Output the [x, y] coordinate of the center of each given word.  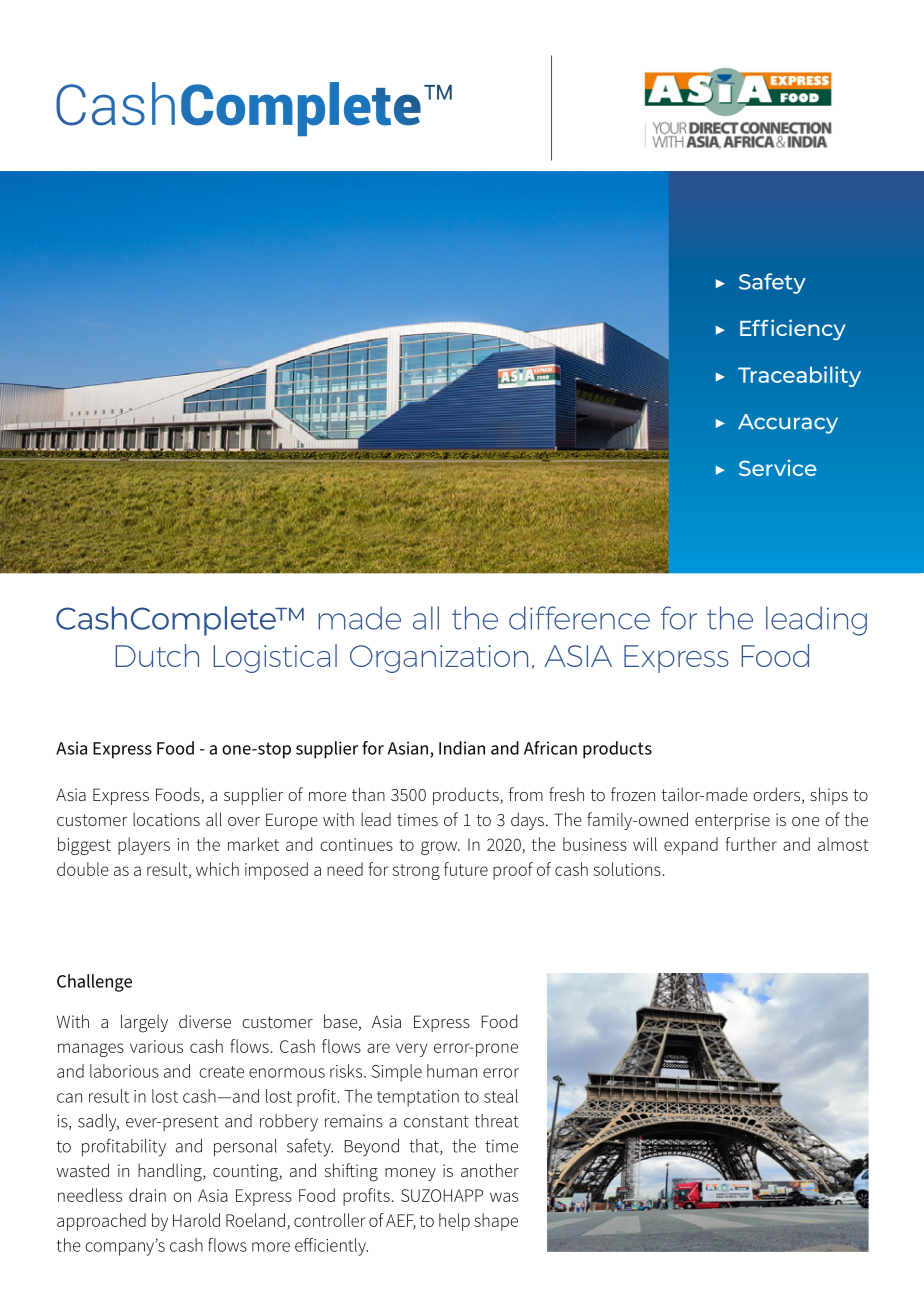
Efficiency [792, 330]
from [526, 794]
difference [579, 618]
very [411, 1050]
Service [778, 467]
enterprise [732, 821]
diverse [205, 1021]
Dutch [157, 655]
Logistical [275, 658]
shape [496, 1222]
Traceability [799, 376]
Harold [196, 1220]
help [454, 1222]
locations [166, 819]
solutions [627, 869]
